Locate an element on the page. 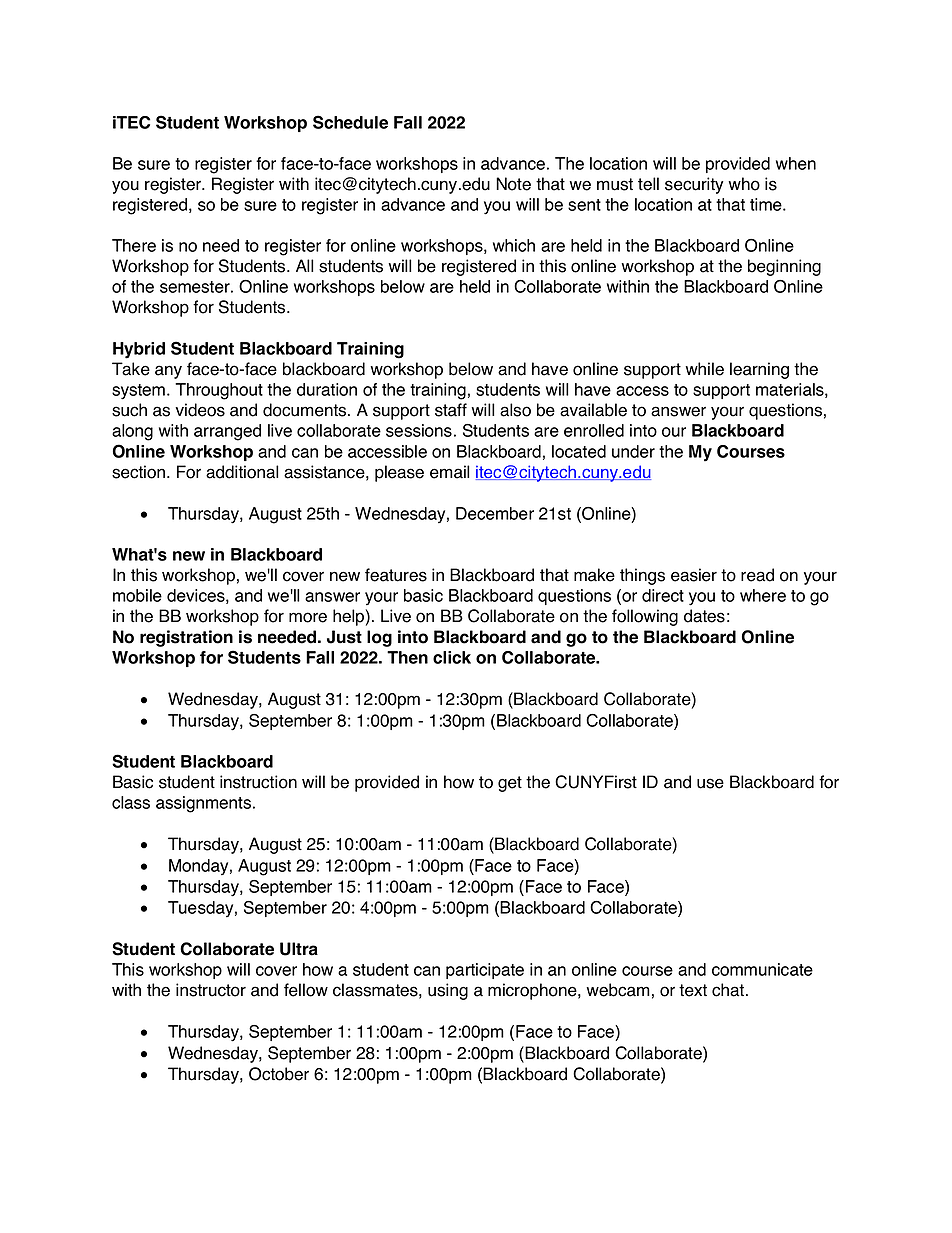 The width and height of the page is (952, 1233). chat is located at coordinates (729, 990).
